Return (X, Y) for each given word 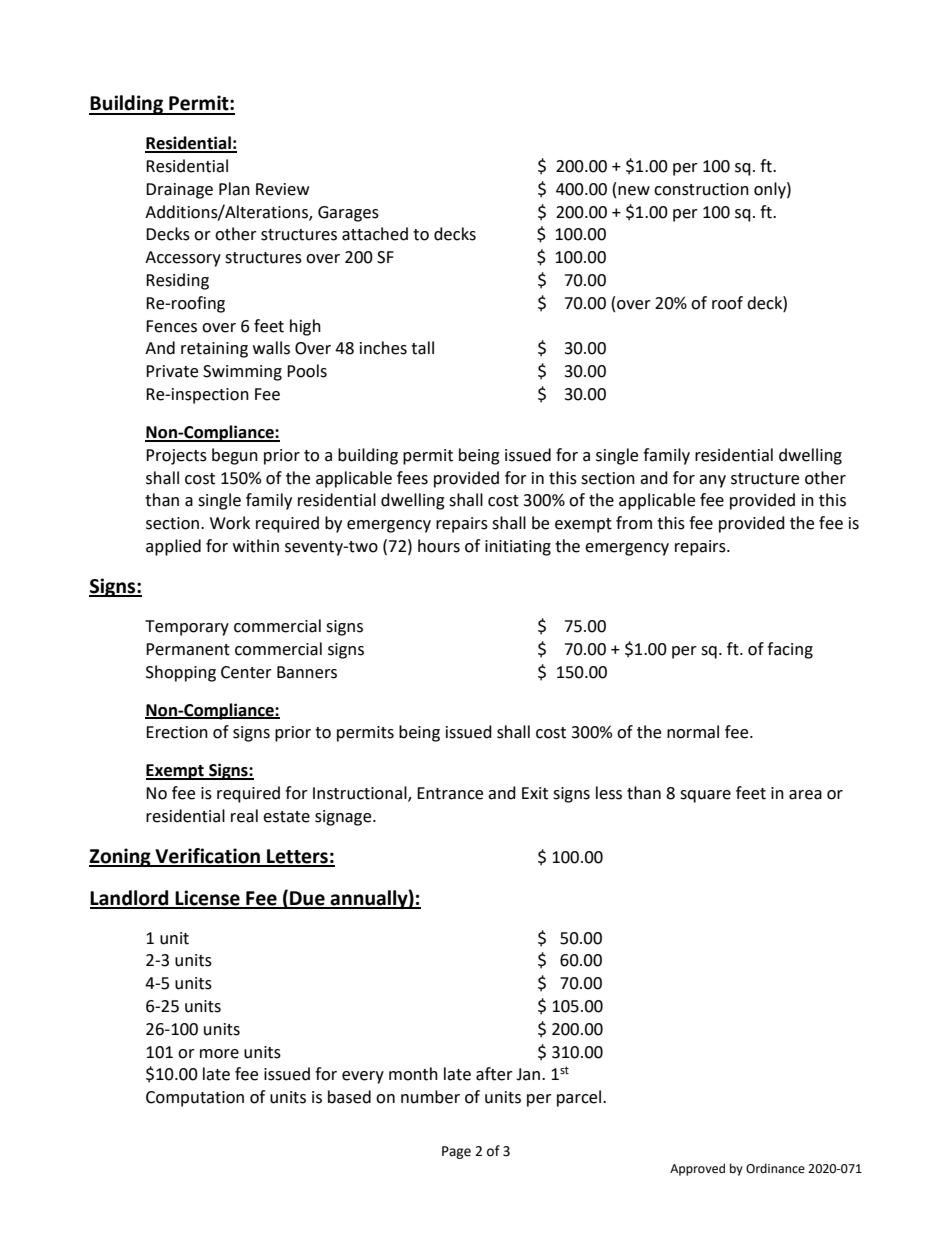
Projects (176, 457)
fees (412, 478)
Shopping (181, 673)
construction (701, 189)
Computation (195, 1099)
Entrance (450, 793)
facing (790, 650)
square (705, 796)
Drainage (179, 191)
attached (375, 234)
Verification (207, 857)
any (712, 481)
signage (344, 818)
